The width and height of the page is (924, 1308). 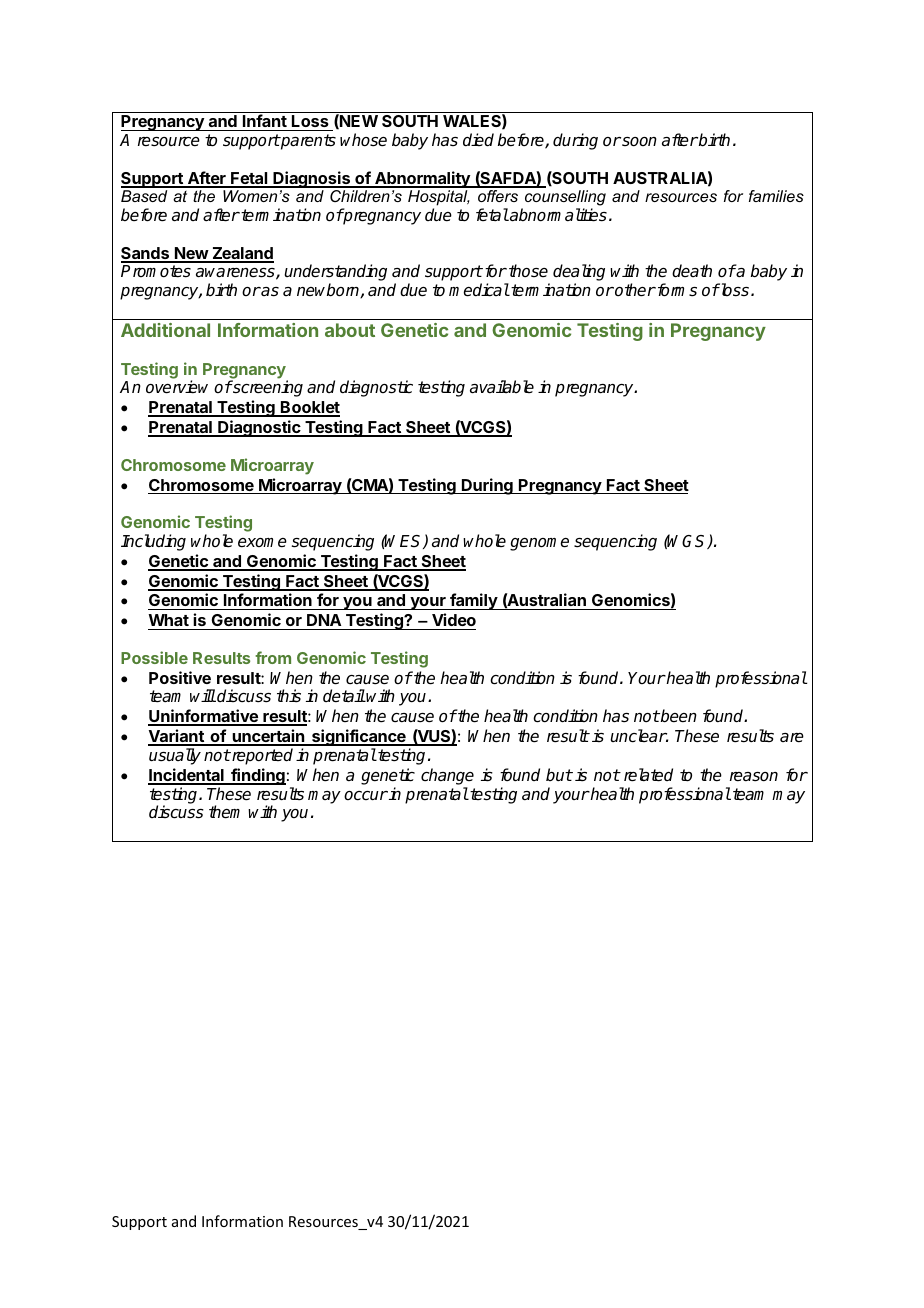 I want to click on Infant, so click(x=265, y=122).
